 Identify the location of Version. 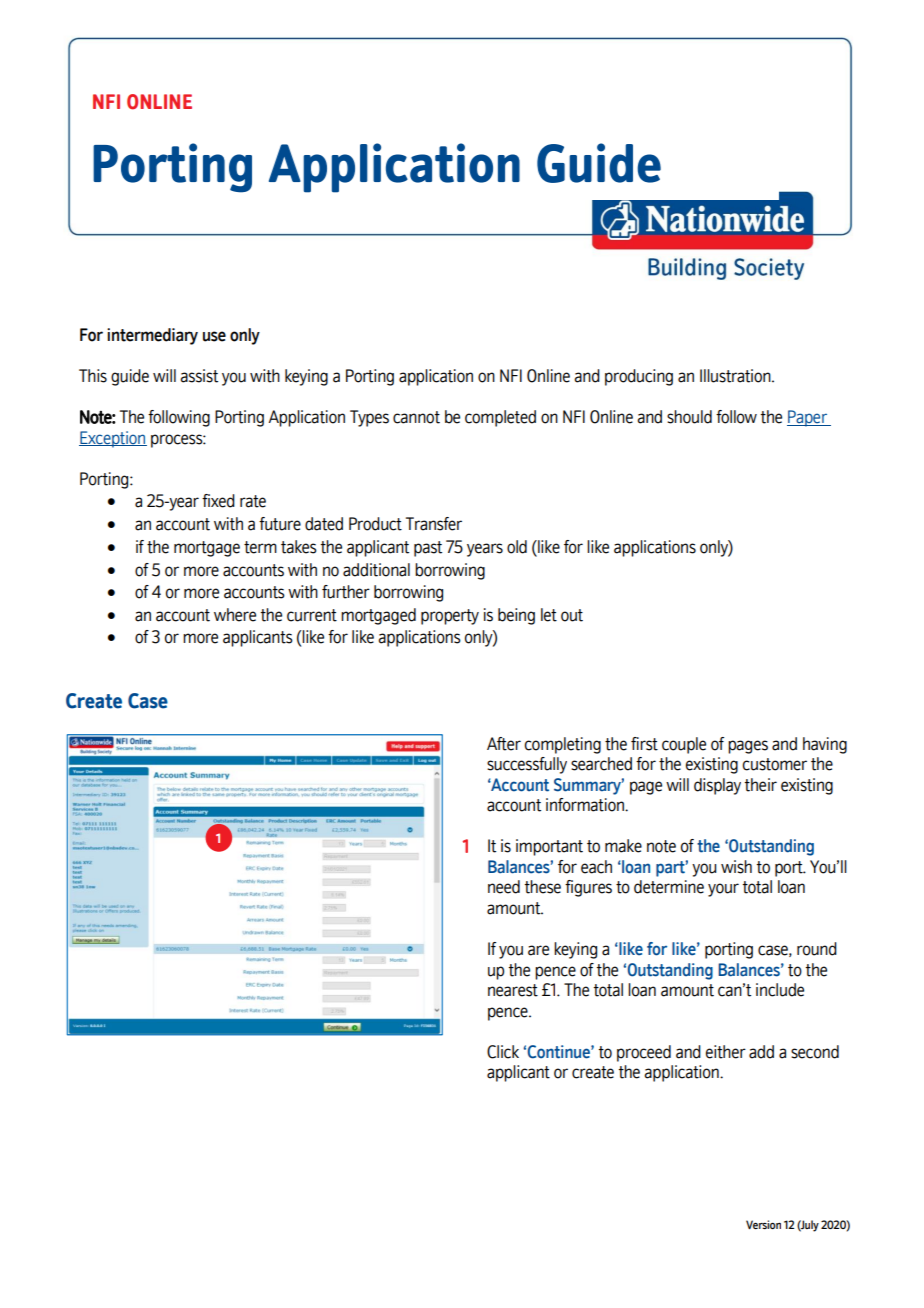
(763, 1224).
